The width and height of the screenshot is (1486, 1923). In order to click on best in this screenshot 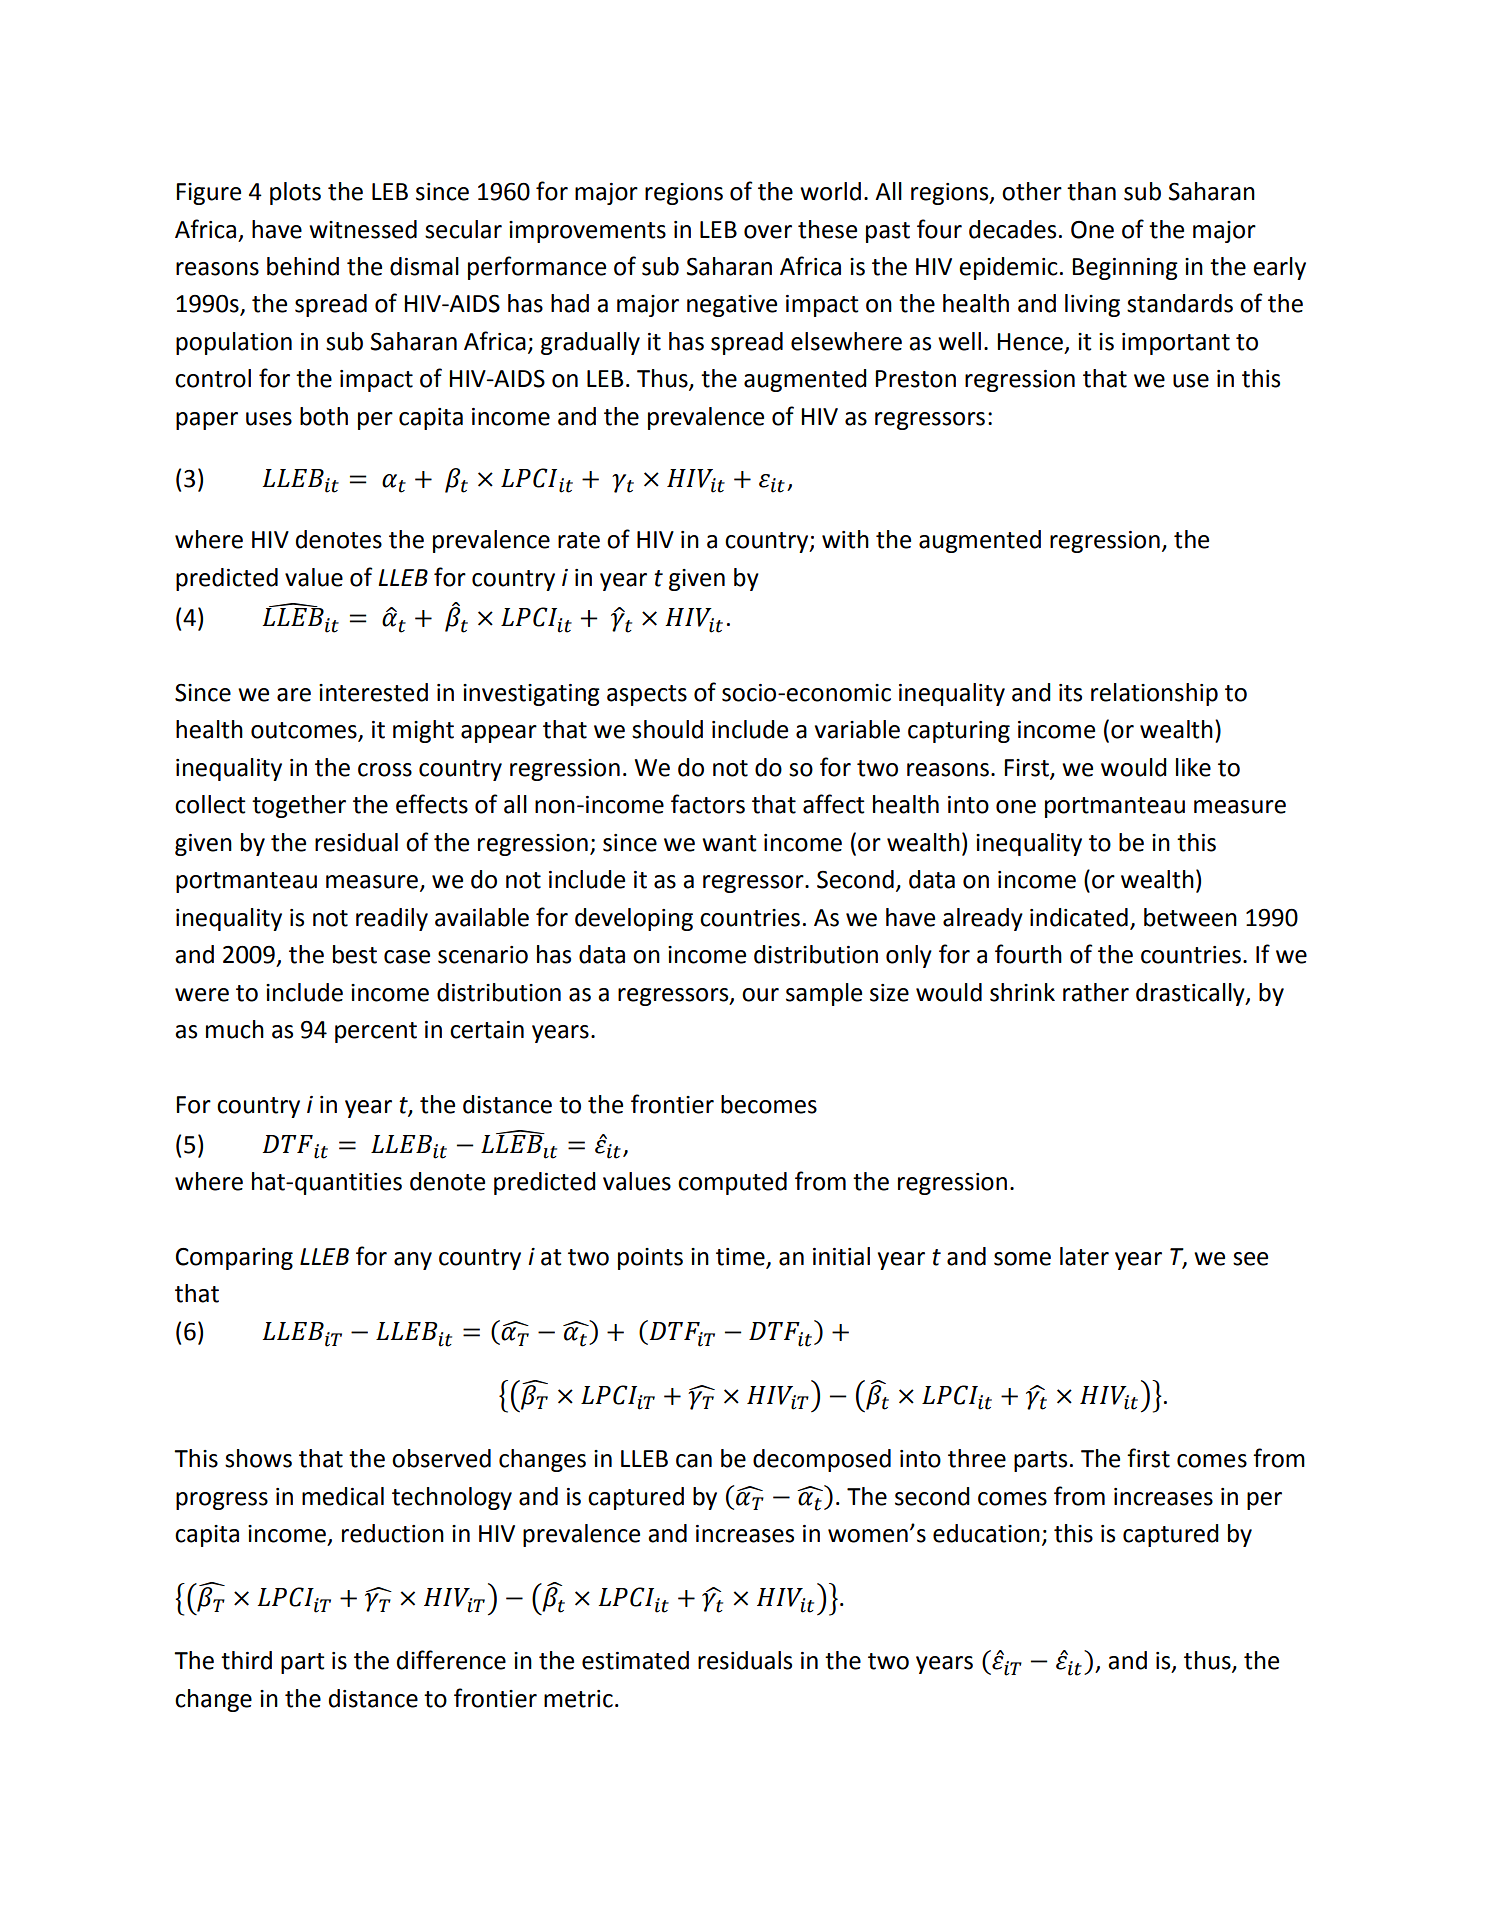, I will do `click(355, 954)`.
